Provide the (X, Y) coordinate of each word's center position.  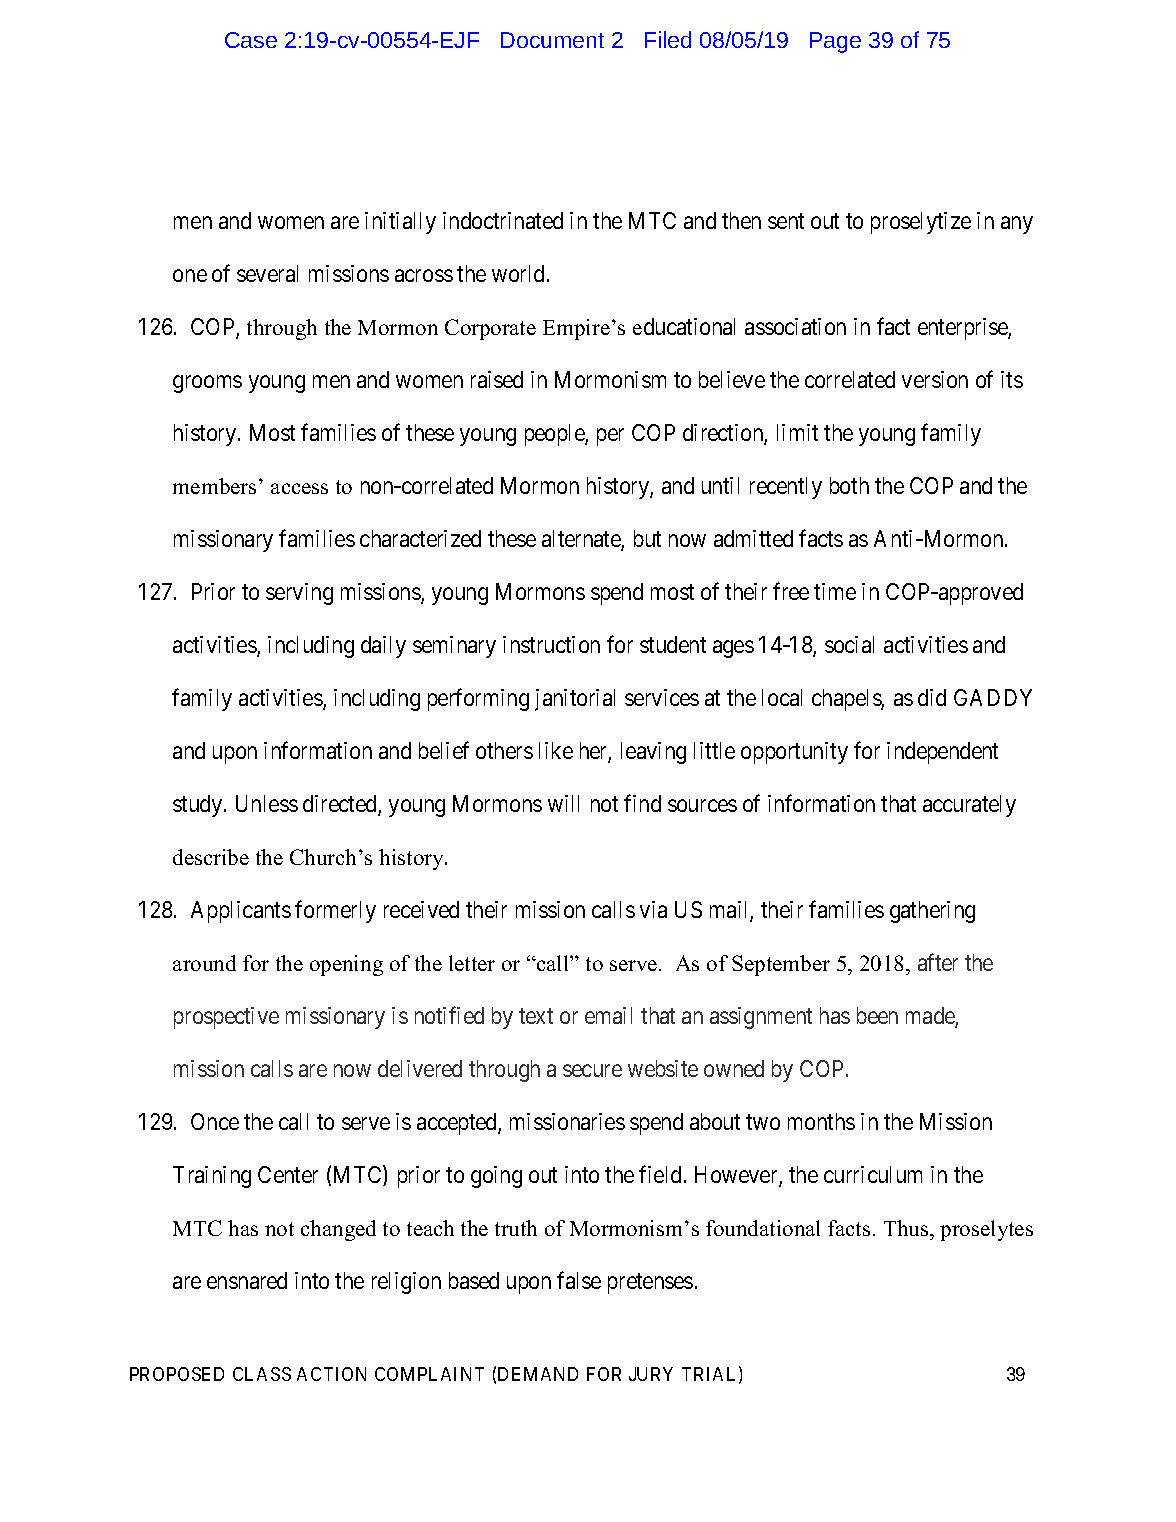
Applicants (241, 912)
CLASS (262, 1374)
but (647, 538)
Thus (907, 1230)
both (849, 485)
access (299, 488)
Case (251, 40)
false (579, 1280)
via (653, 909)
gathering (932, 912)
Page (835, 42)
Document (552, 40)
